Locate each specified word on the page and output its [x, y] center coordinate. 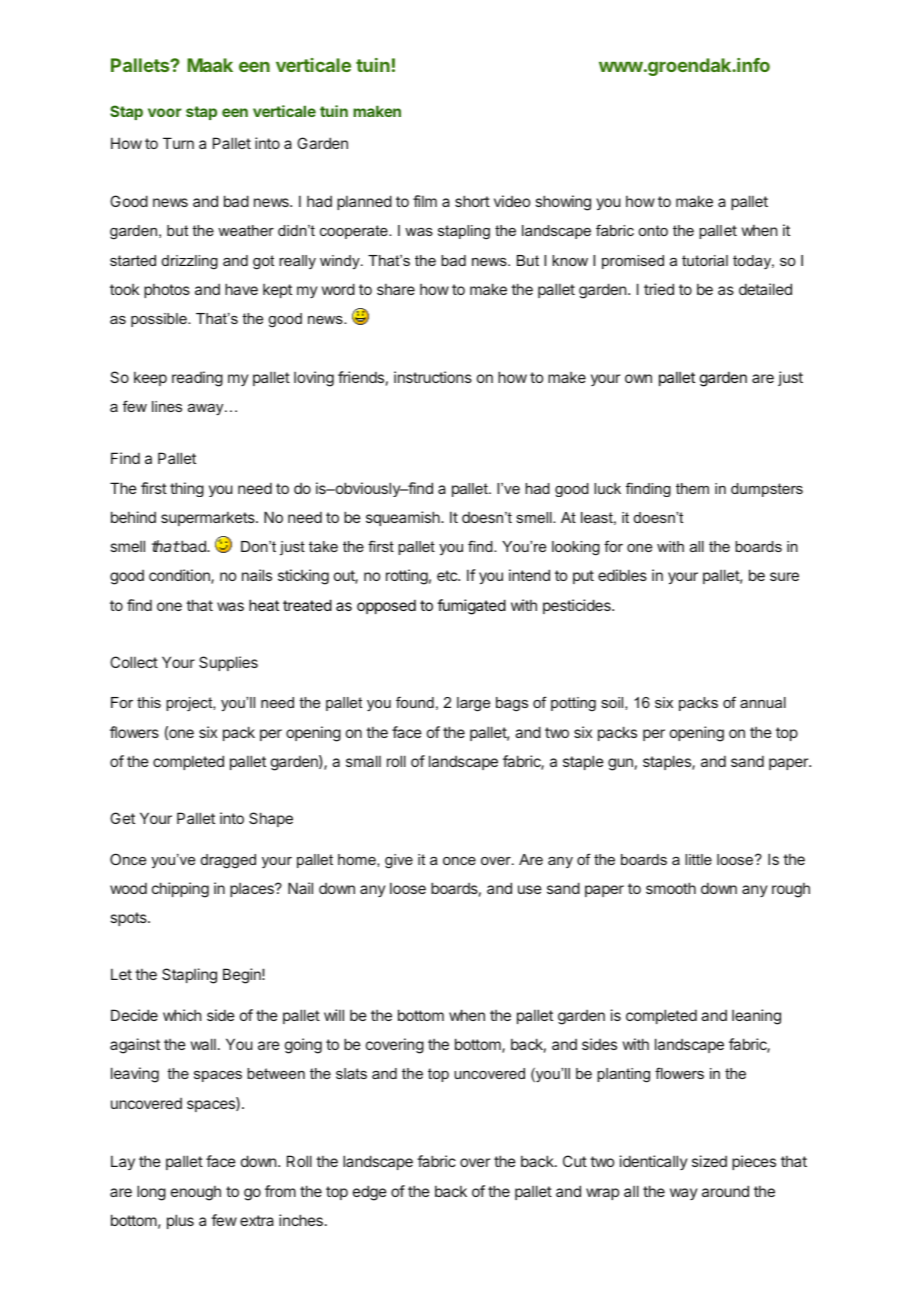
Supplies [228, 663]
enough [196, 1193]
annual [763, 702]
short [472, 201]
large [473, 704]
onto [653, 230]
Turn [178, 143]
